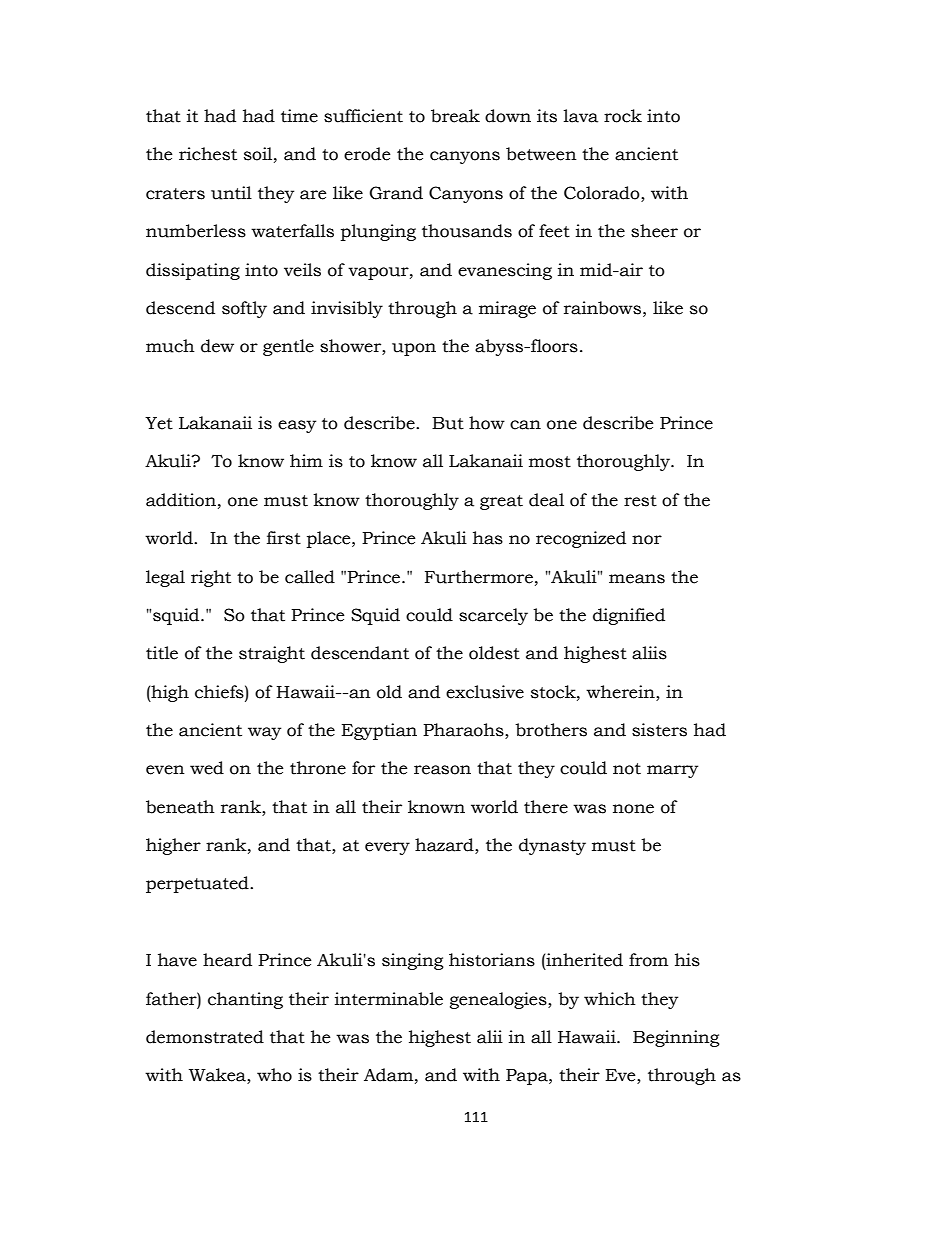 This image has height=1233, width=952. I want to click on right, so click(211, 578).
